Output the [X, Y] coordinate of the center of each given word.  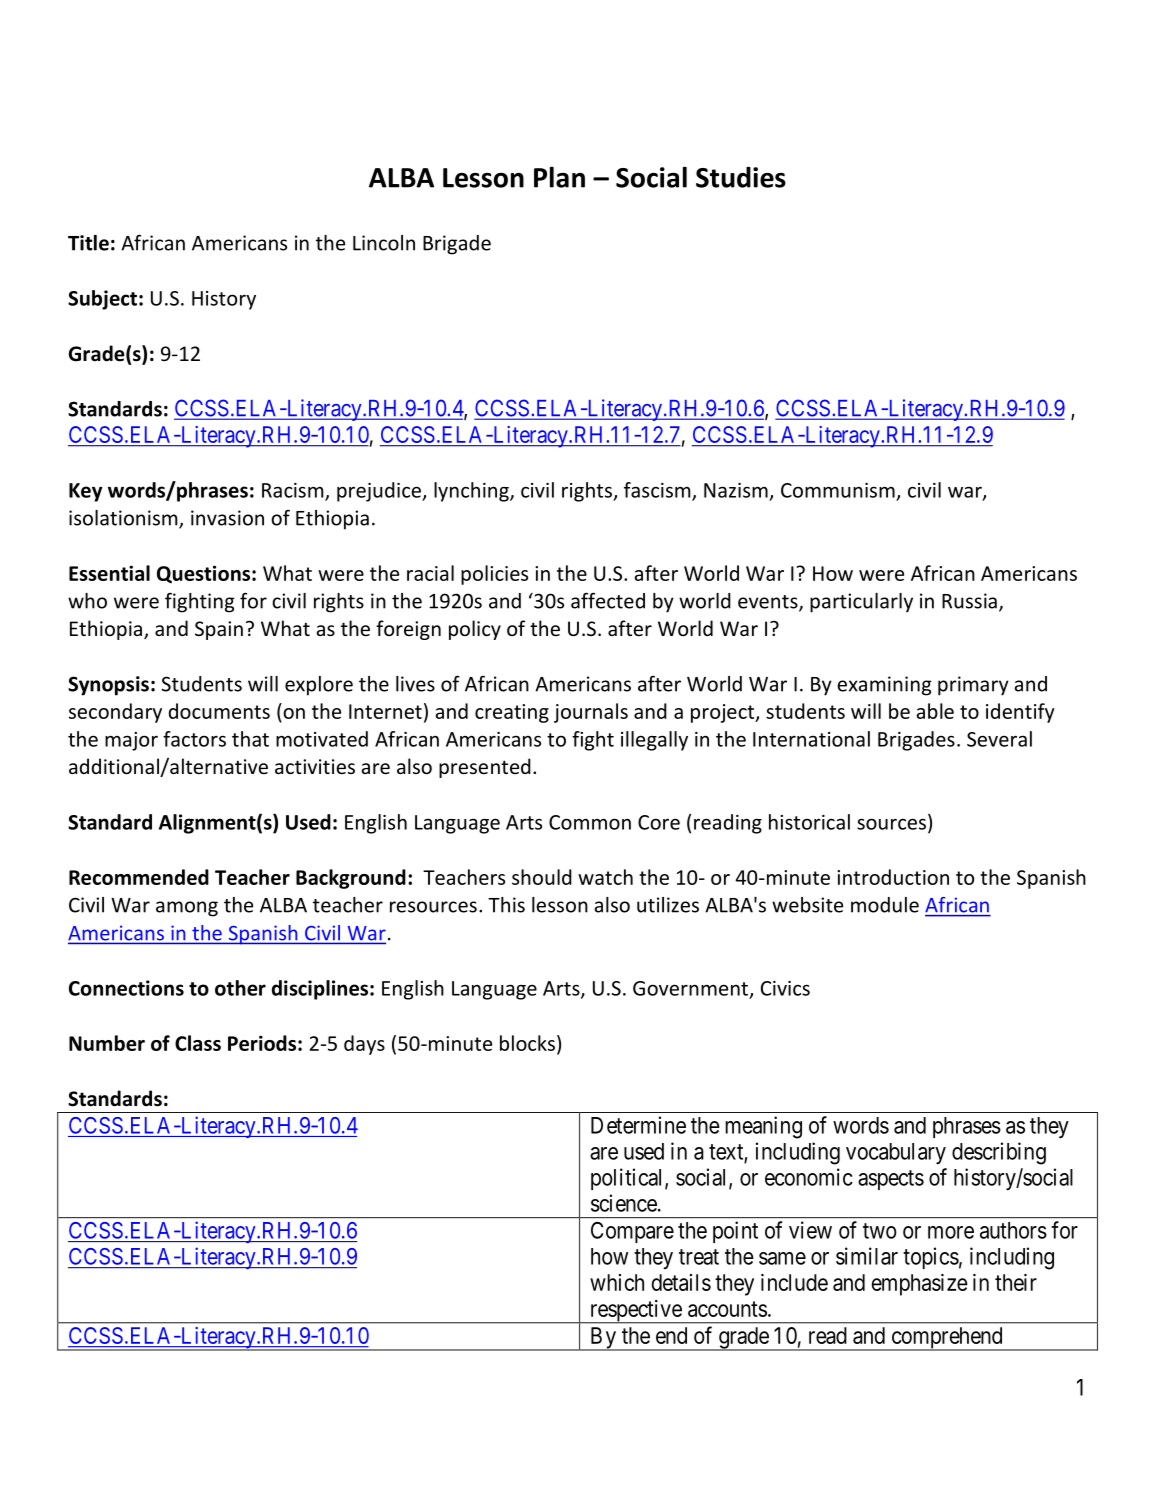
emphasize [919, 1285]
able [935, 711]
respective [635, 1312]
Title [88, 243]
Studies [741, 177]
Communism [838, 490]
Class [198, 1043]
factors [194, 739]
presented [485, 768]
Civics [785, 988]
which [617, 1282]
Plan [559, 177]
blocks [527, 1043]
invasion [227, 518]
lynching [472, 492]
